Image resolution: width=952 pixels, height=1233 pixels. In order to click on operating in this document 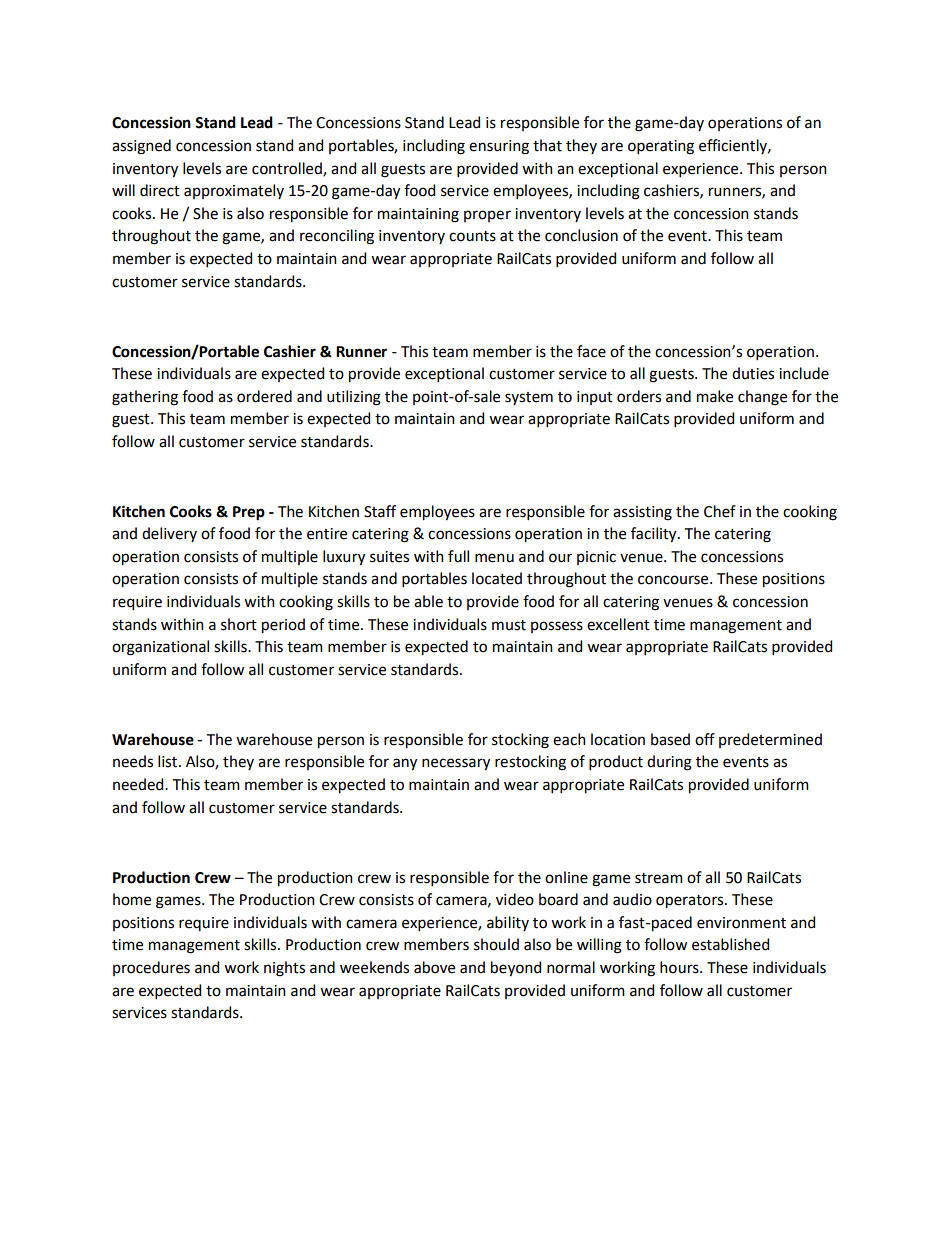, I will do `click(661, 147)`.
